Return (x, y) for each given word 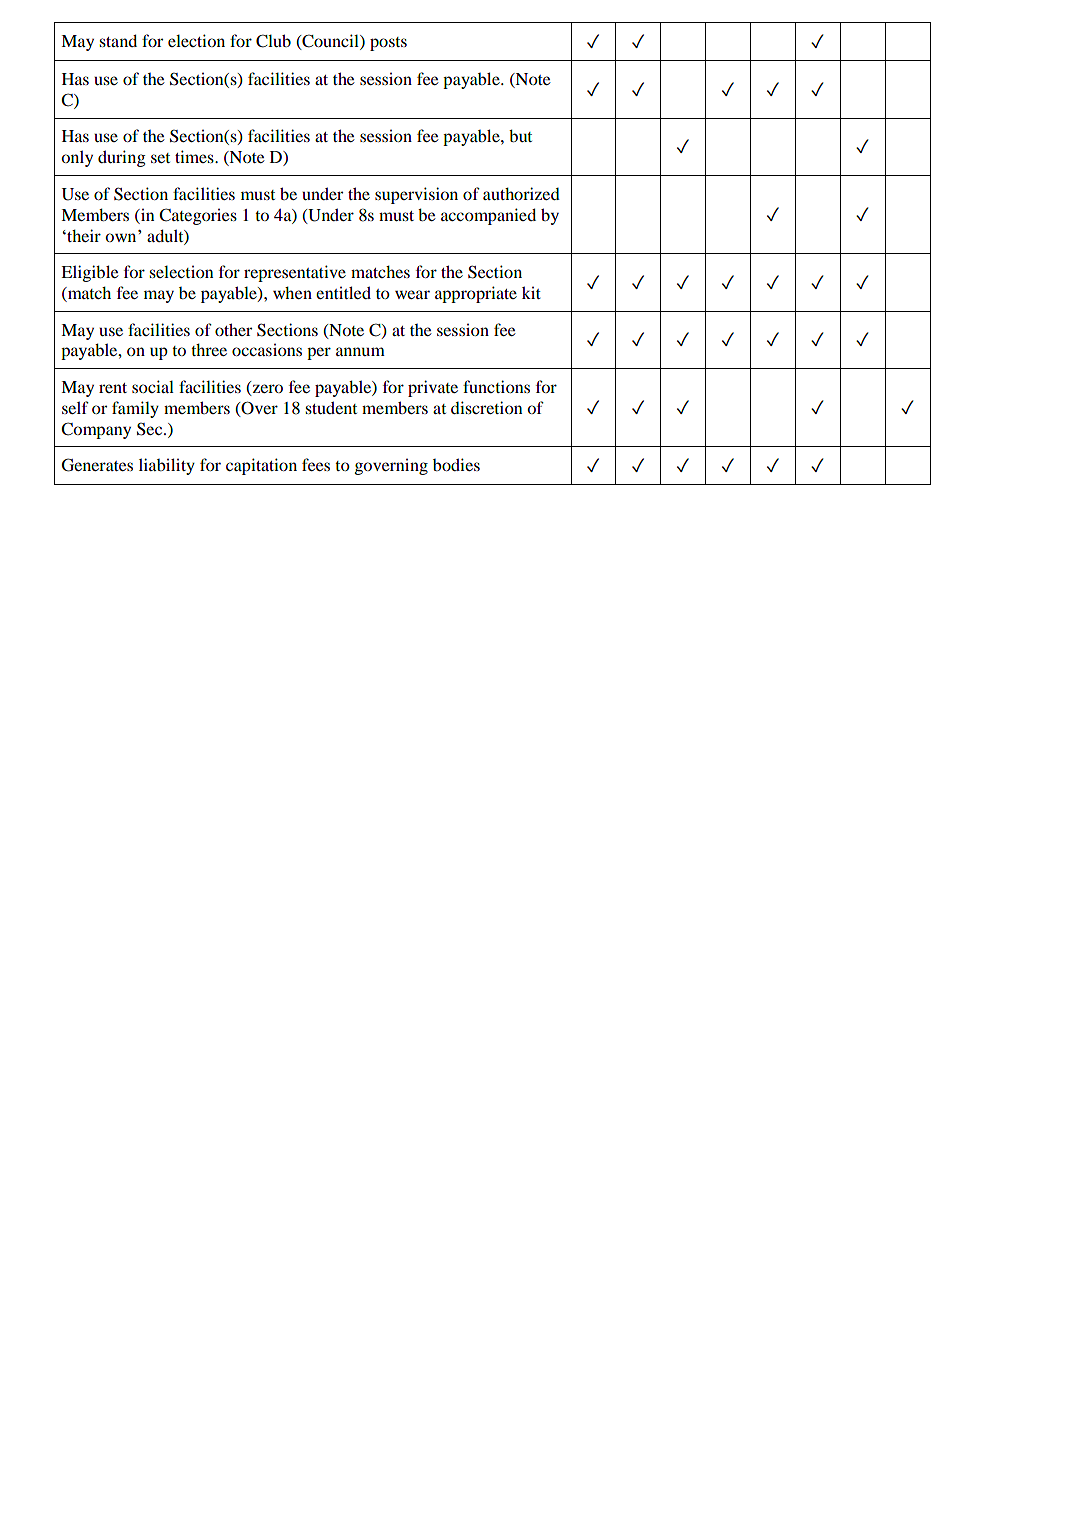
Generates (97, 465)
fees (316, 464)
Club (273, 41)
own (122, 236)
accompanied (488, 216)
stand (118, 40)
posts (388, 44)
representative (295, 273)
